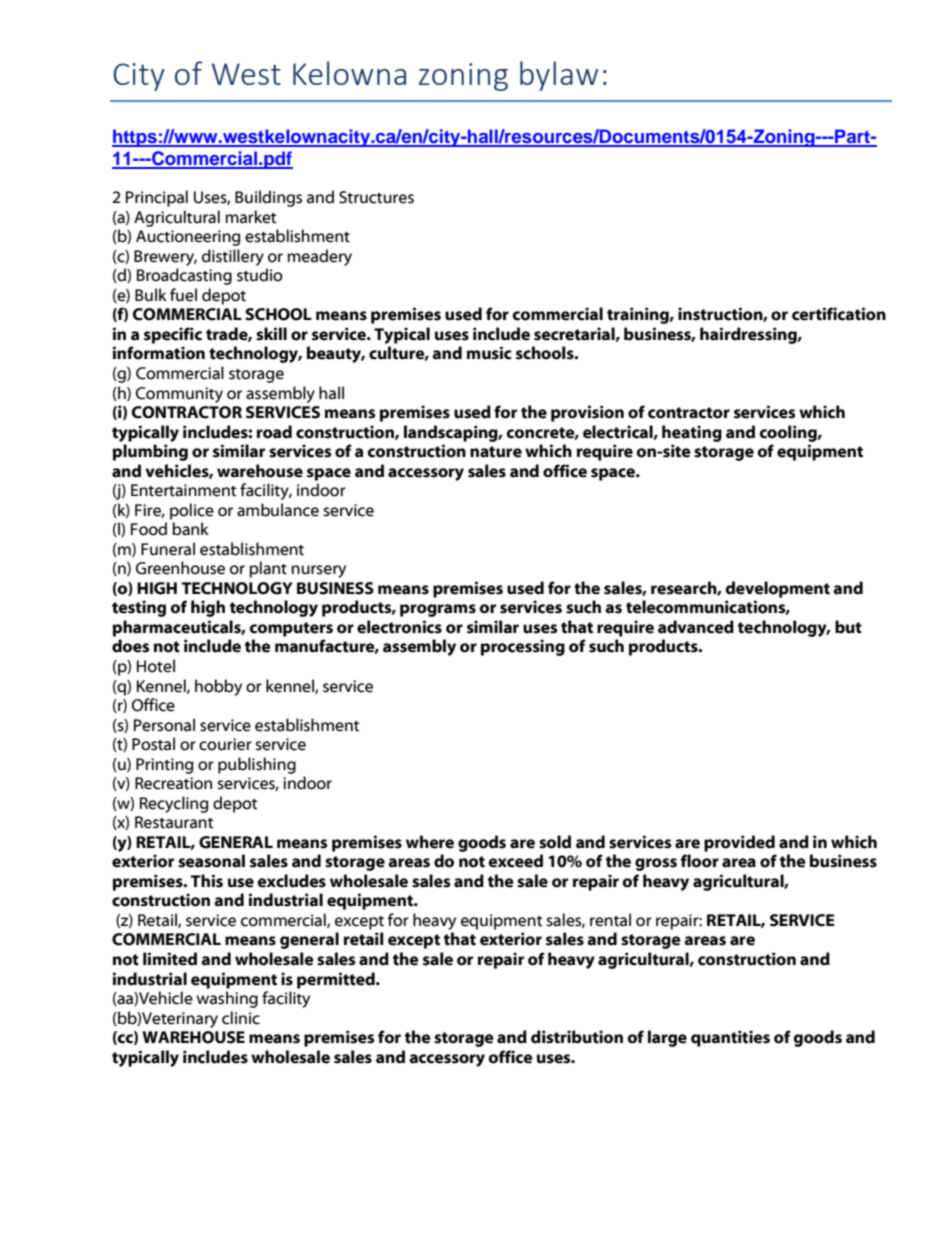 This screenshot has height=1233, width=952. I want to click on certification, so click(839, 314).
